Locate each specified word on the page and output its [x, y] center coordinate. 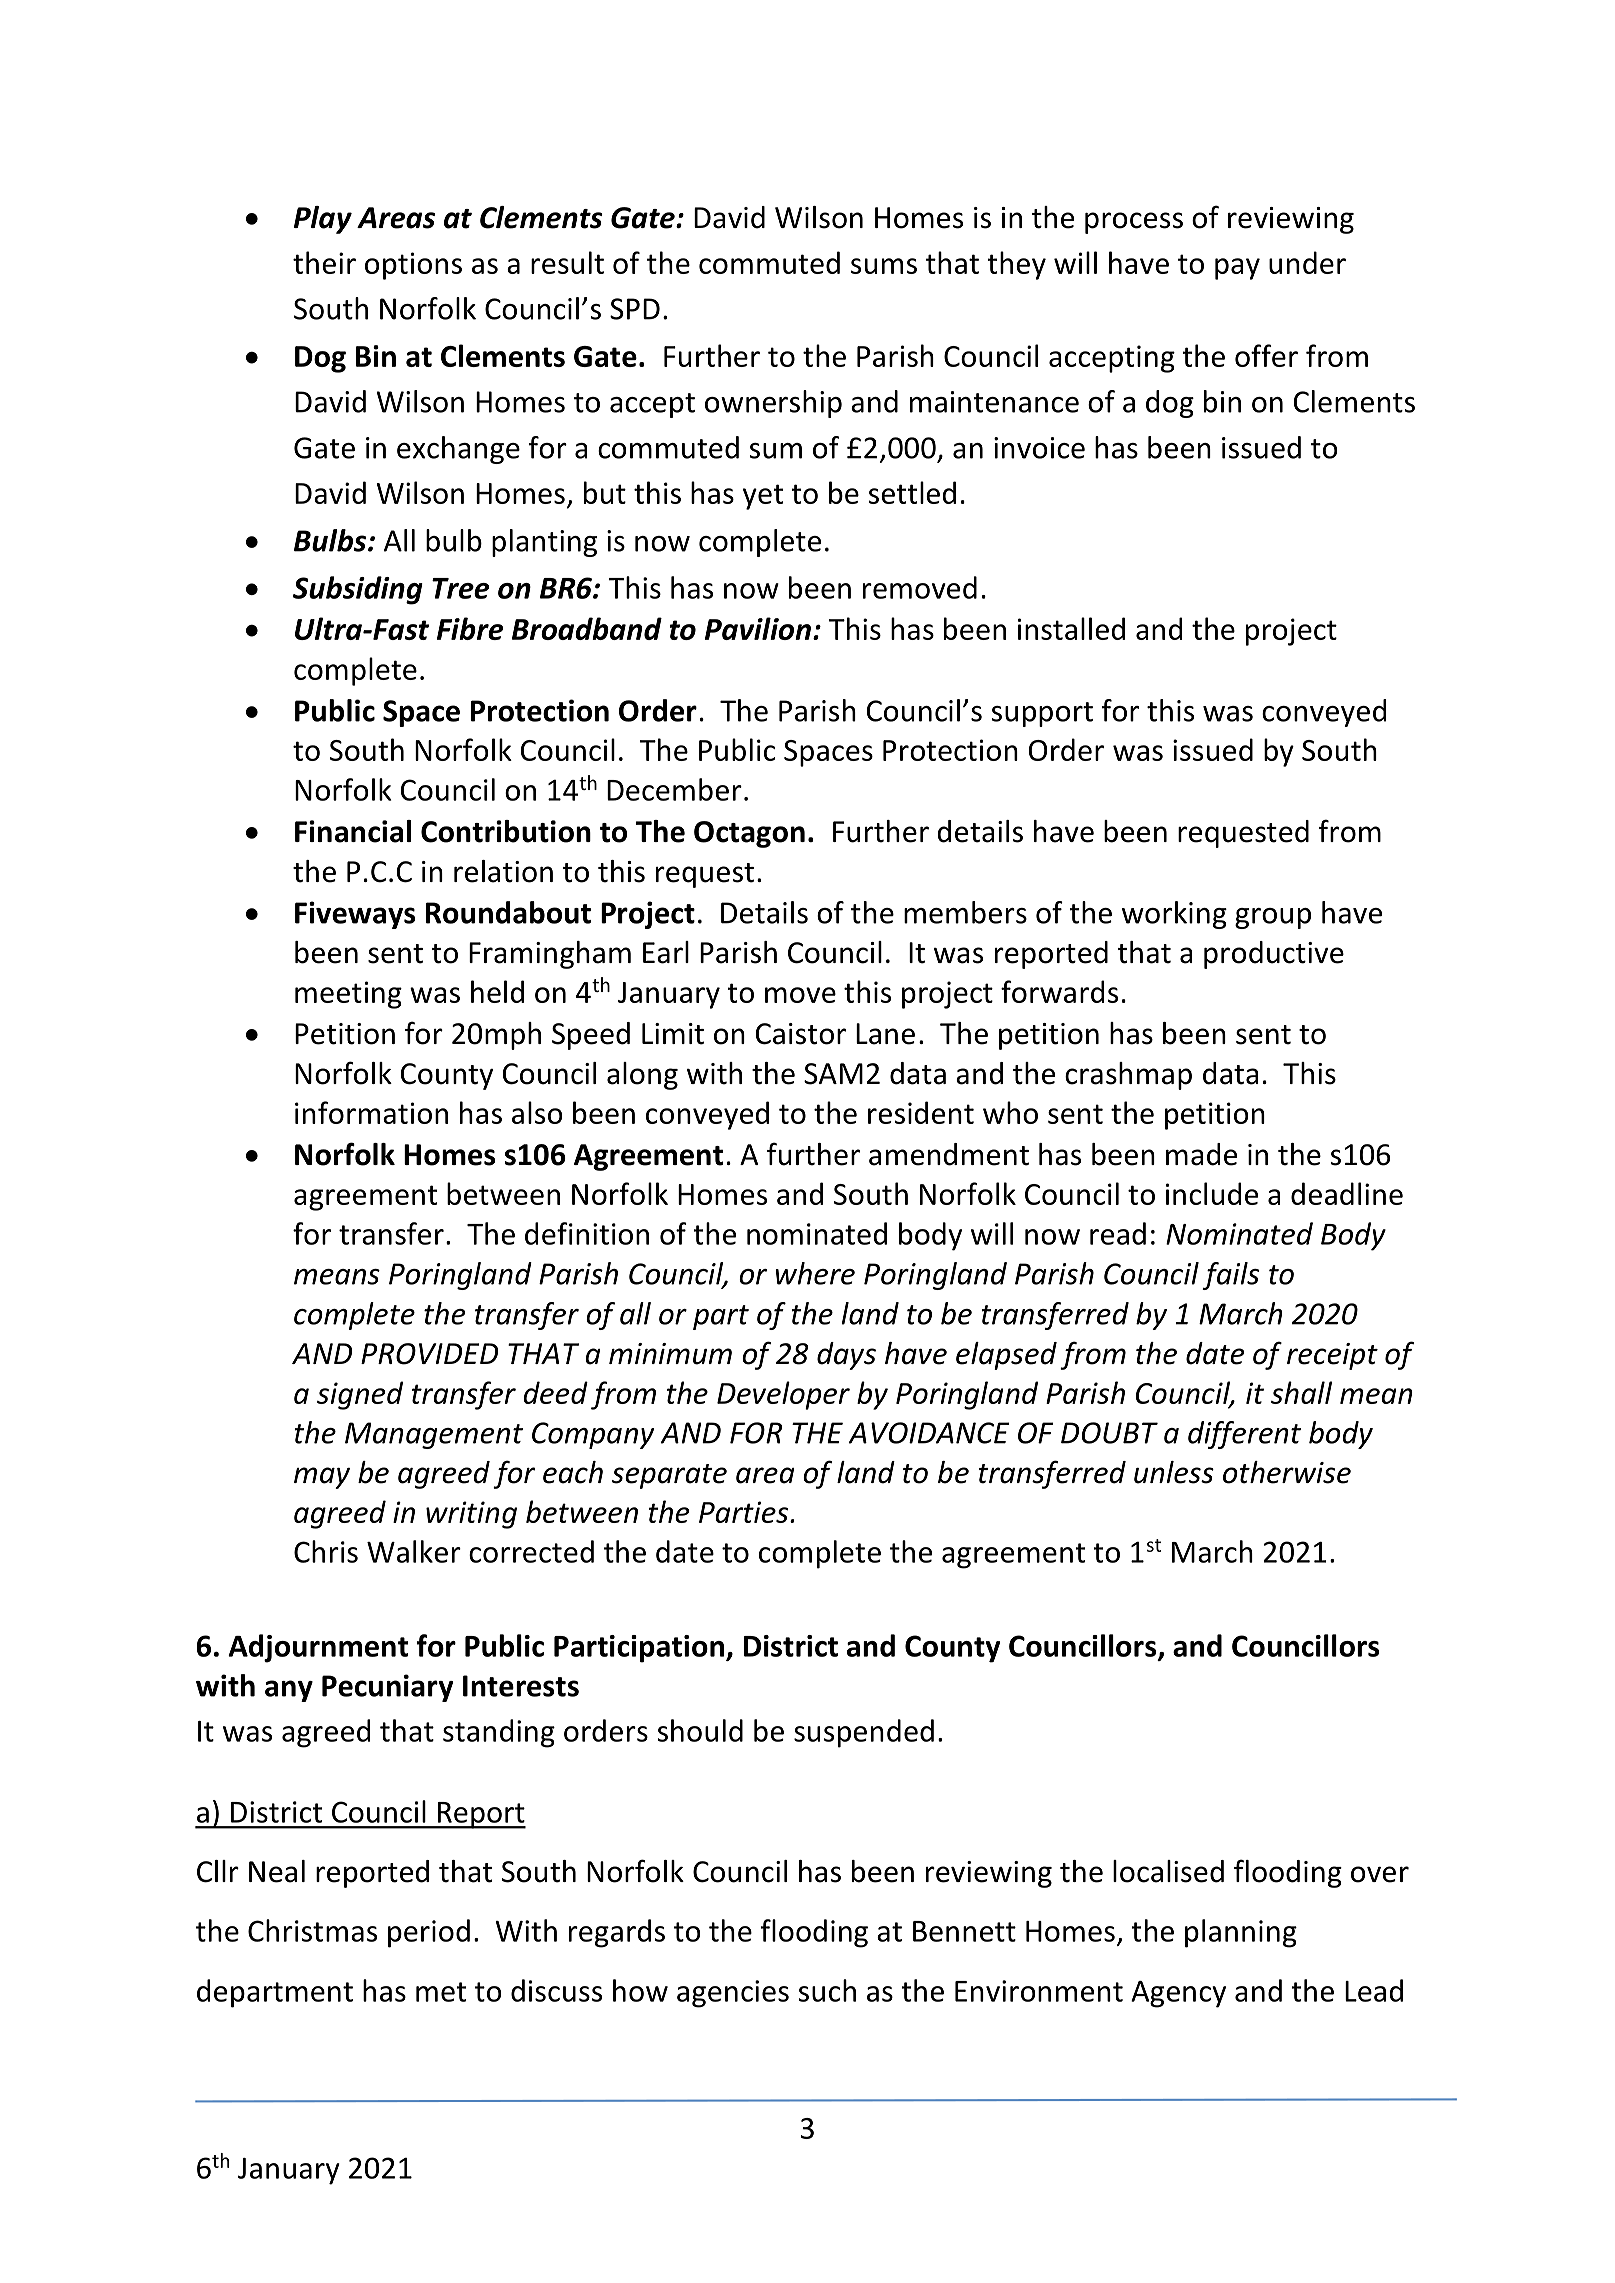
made [1201, 1154]
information [371, 1112]
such [827, 1990]
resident [921, 1112]
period [429, 1933]
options [413, 266]
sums [884, 266]
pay [1237, 269]
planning [1241, 1933]
